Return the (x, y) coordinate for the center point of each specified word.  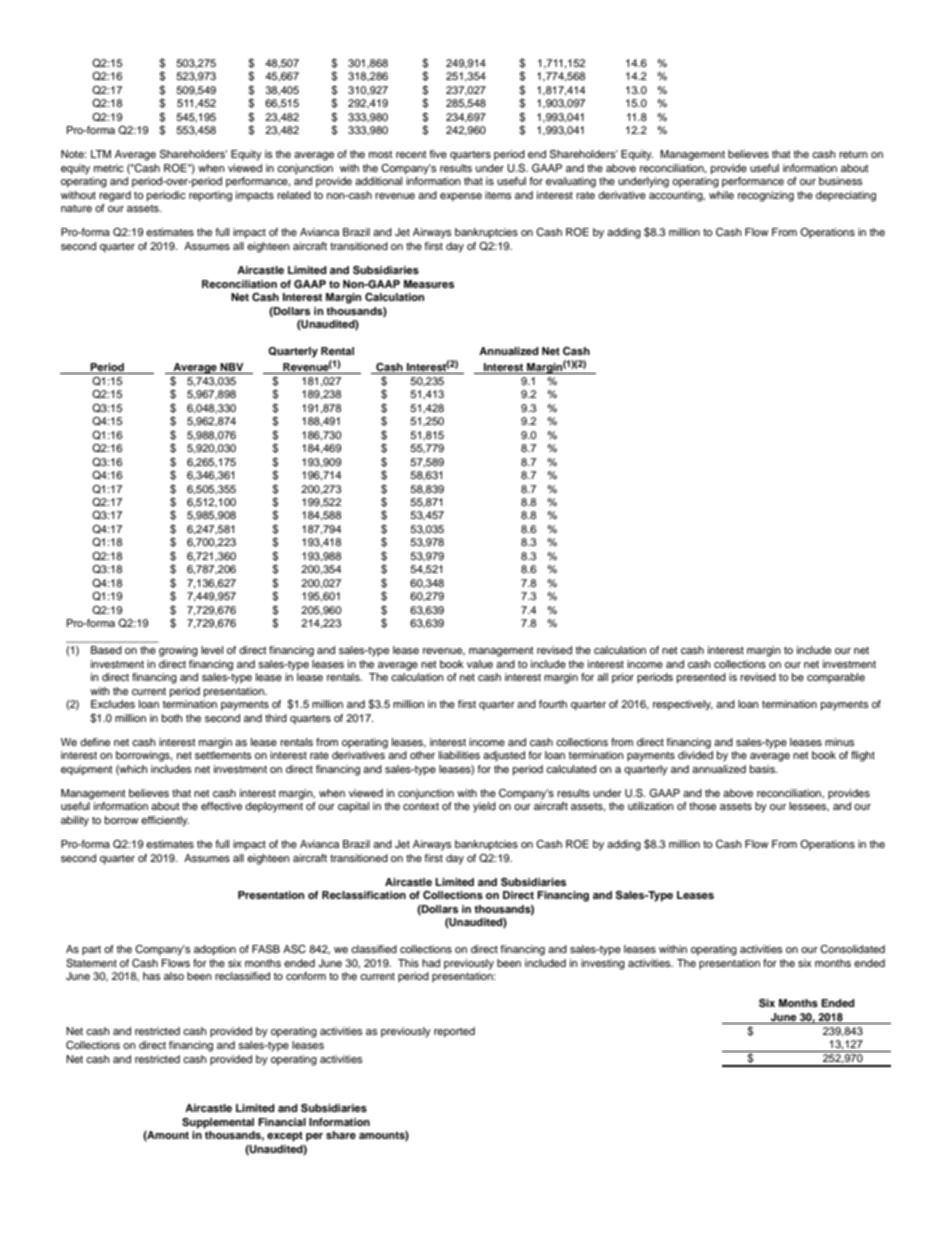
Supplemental (218, 1123)
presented (701, 678)
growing (178, 651)
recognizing (766, 196)
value (480, 664)
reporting (210, 196)
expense (461, 197)
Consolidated (852, 949)
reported (454, 1032)
